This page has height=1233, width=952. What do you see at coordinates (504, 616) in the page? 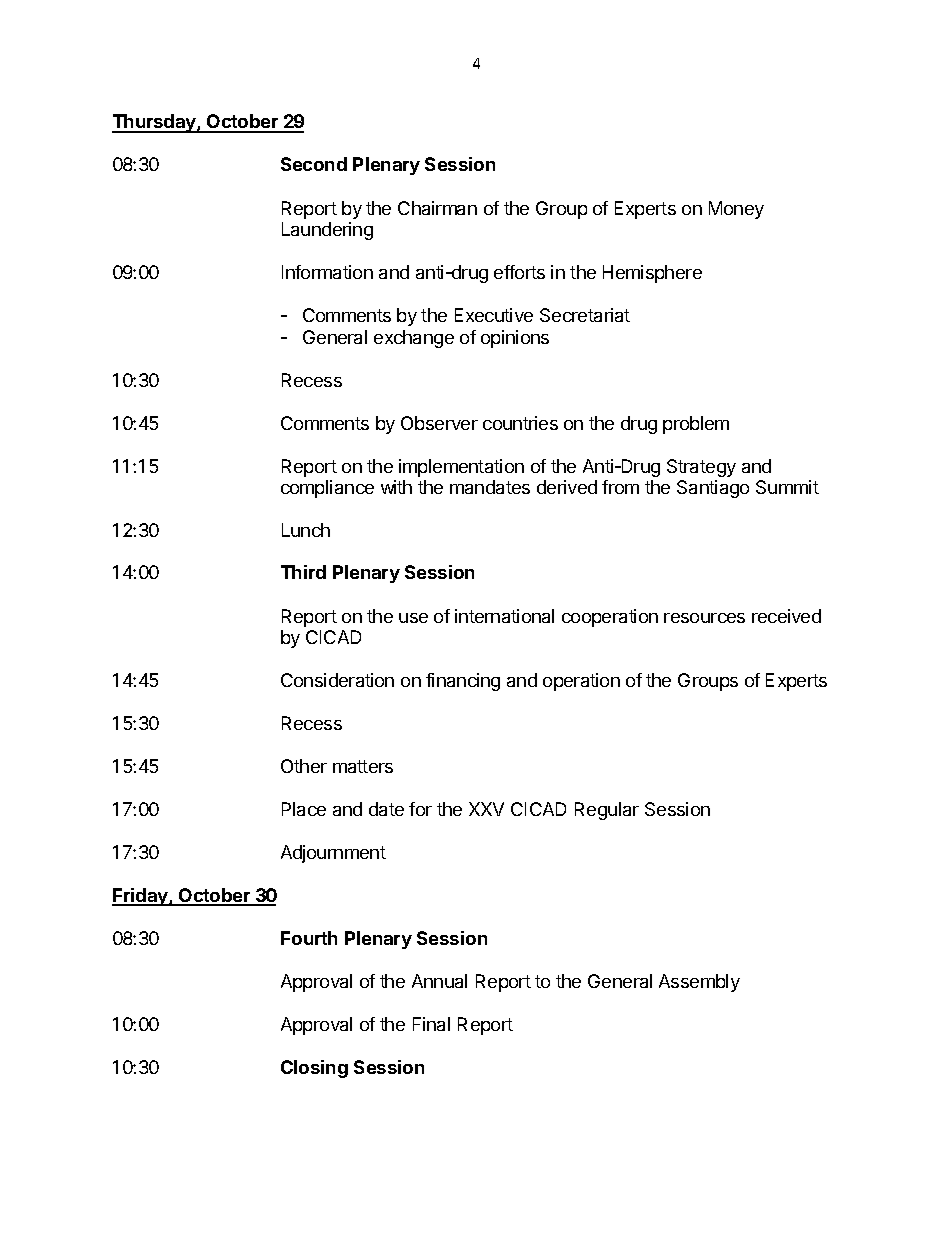
I see `international` at bounding box center [504, 616].
